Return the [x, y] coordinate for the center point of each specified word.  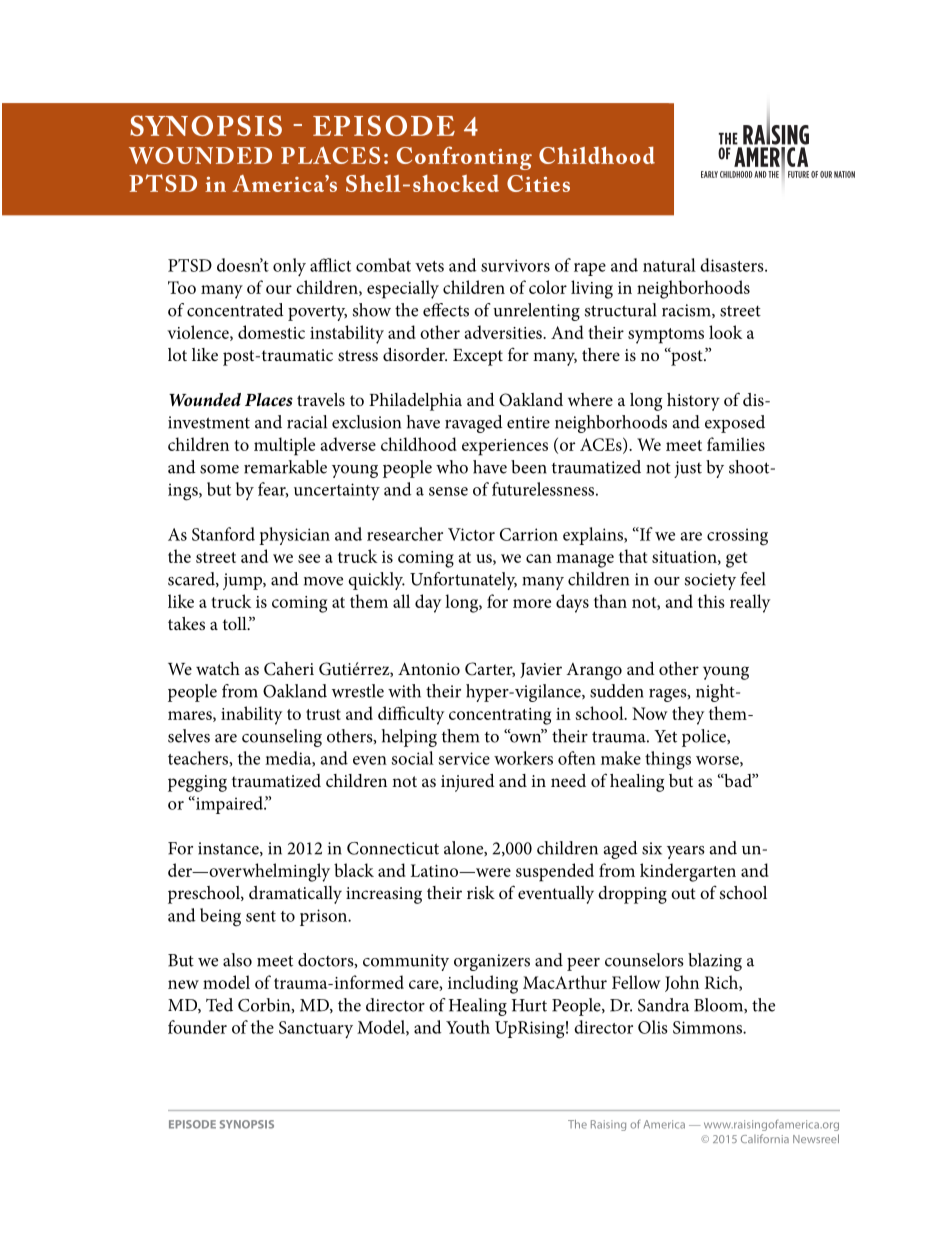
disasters [733, 265]
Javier [541, 670]
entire [528, 422]
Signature [501, 158]
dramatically [295, 895]
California [765, 1138]
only [289, 267]
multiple [284, 446]
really [750, 603]
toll [236, 623]
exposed [735, 424]
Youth [468, 1027]
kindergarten [688, 872]
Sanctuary [316, 1030]
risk [481, 892]
